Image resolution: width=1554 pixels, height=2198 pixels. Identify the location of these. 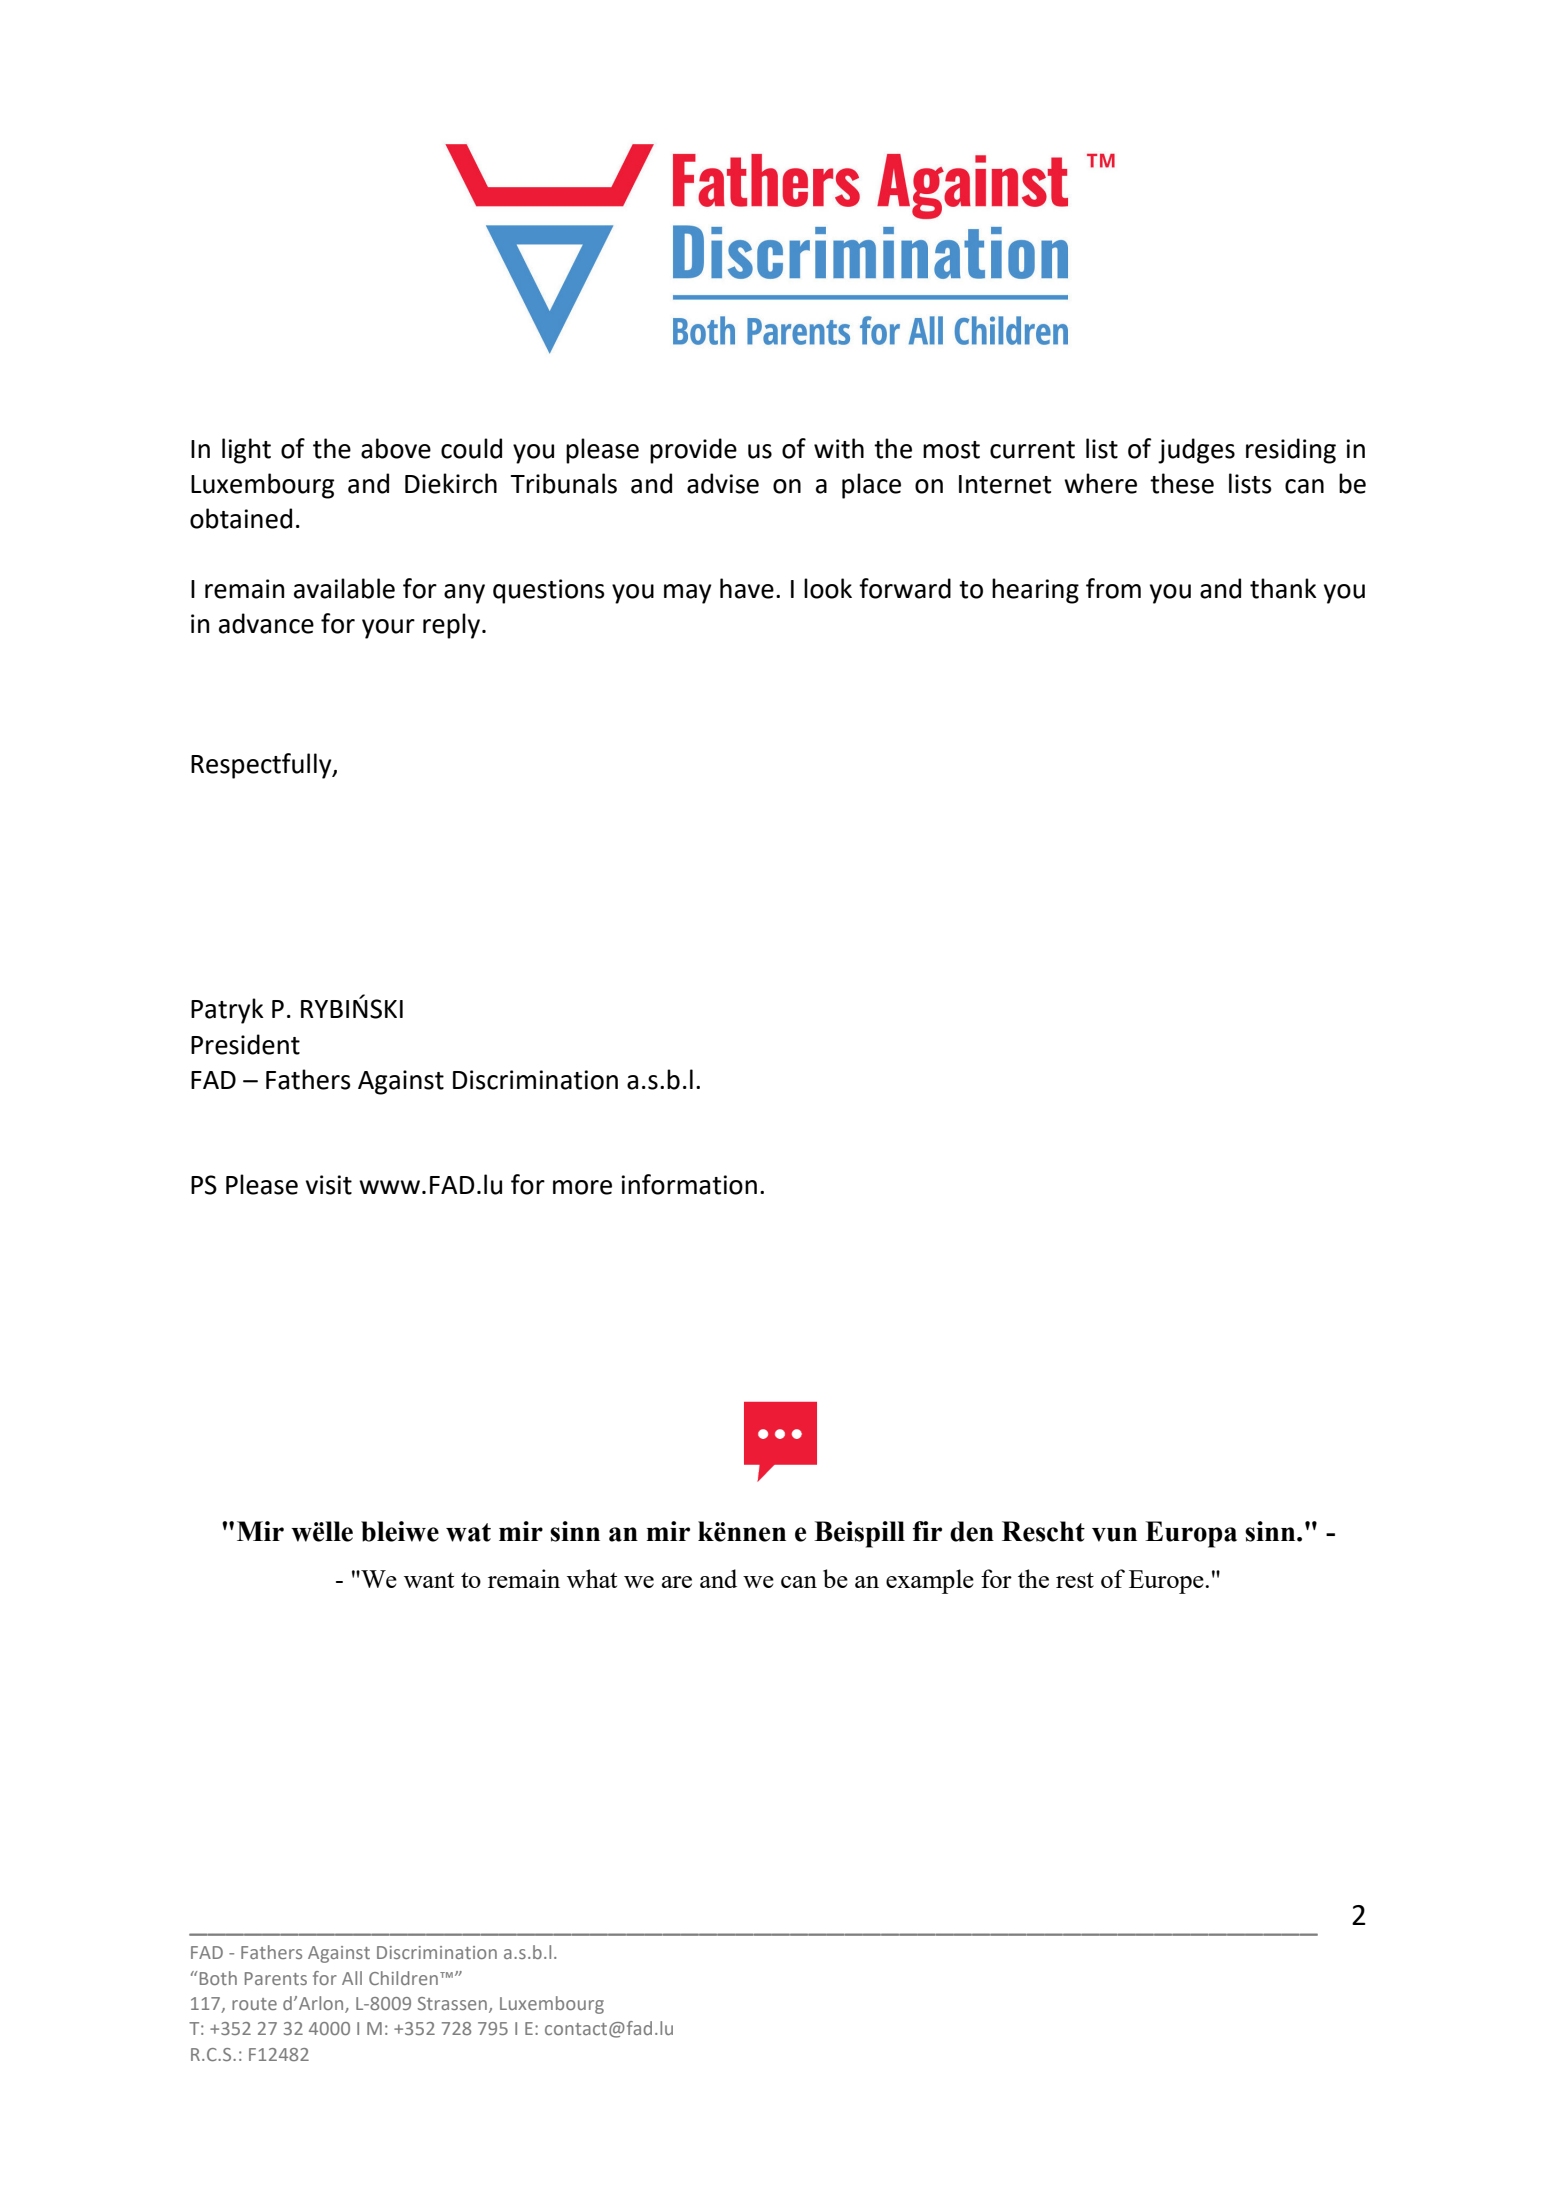
(1182, 483).
